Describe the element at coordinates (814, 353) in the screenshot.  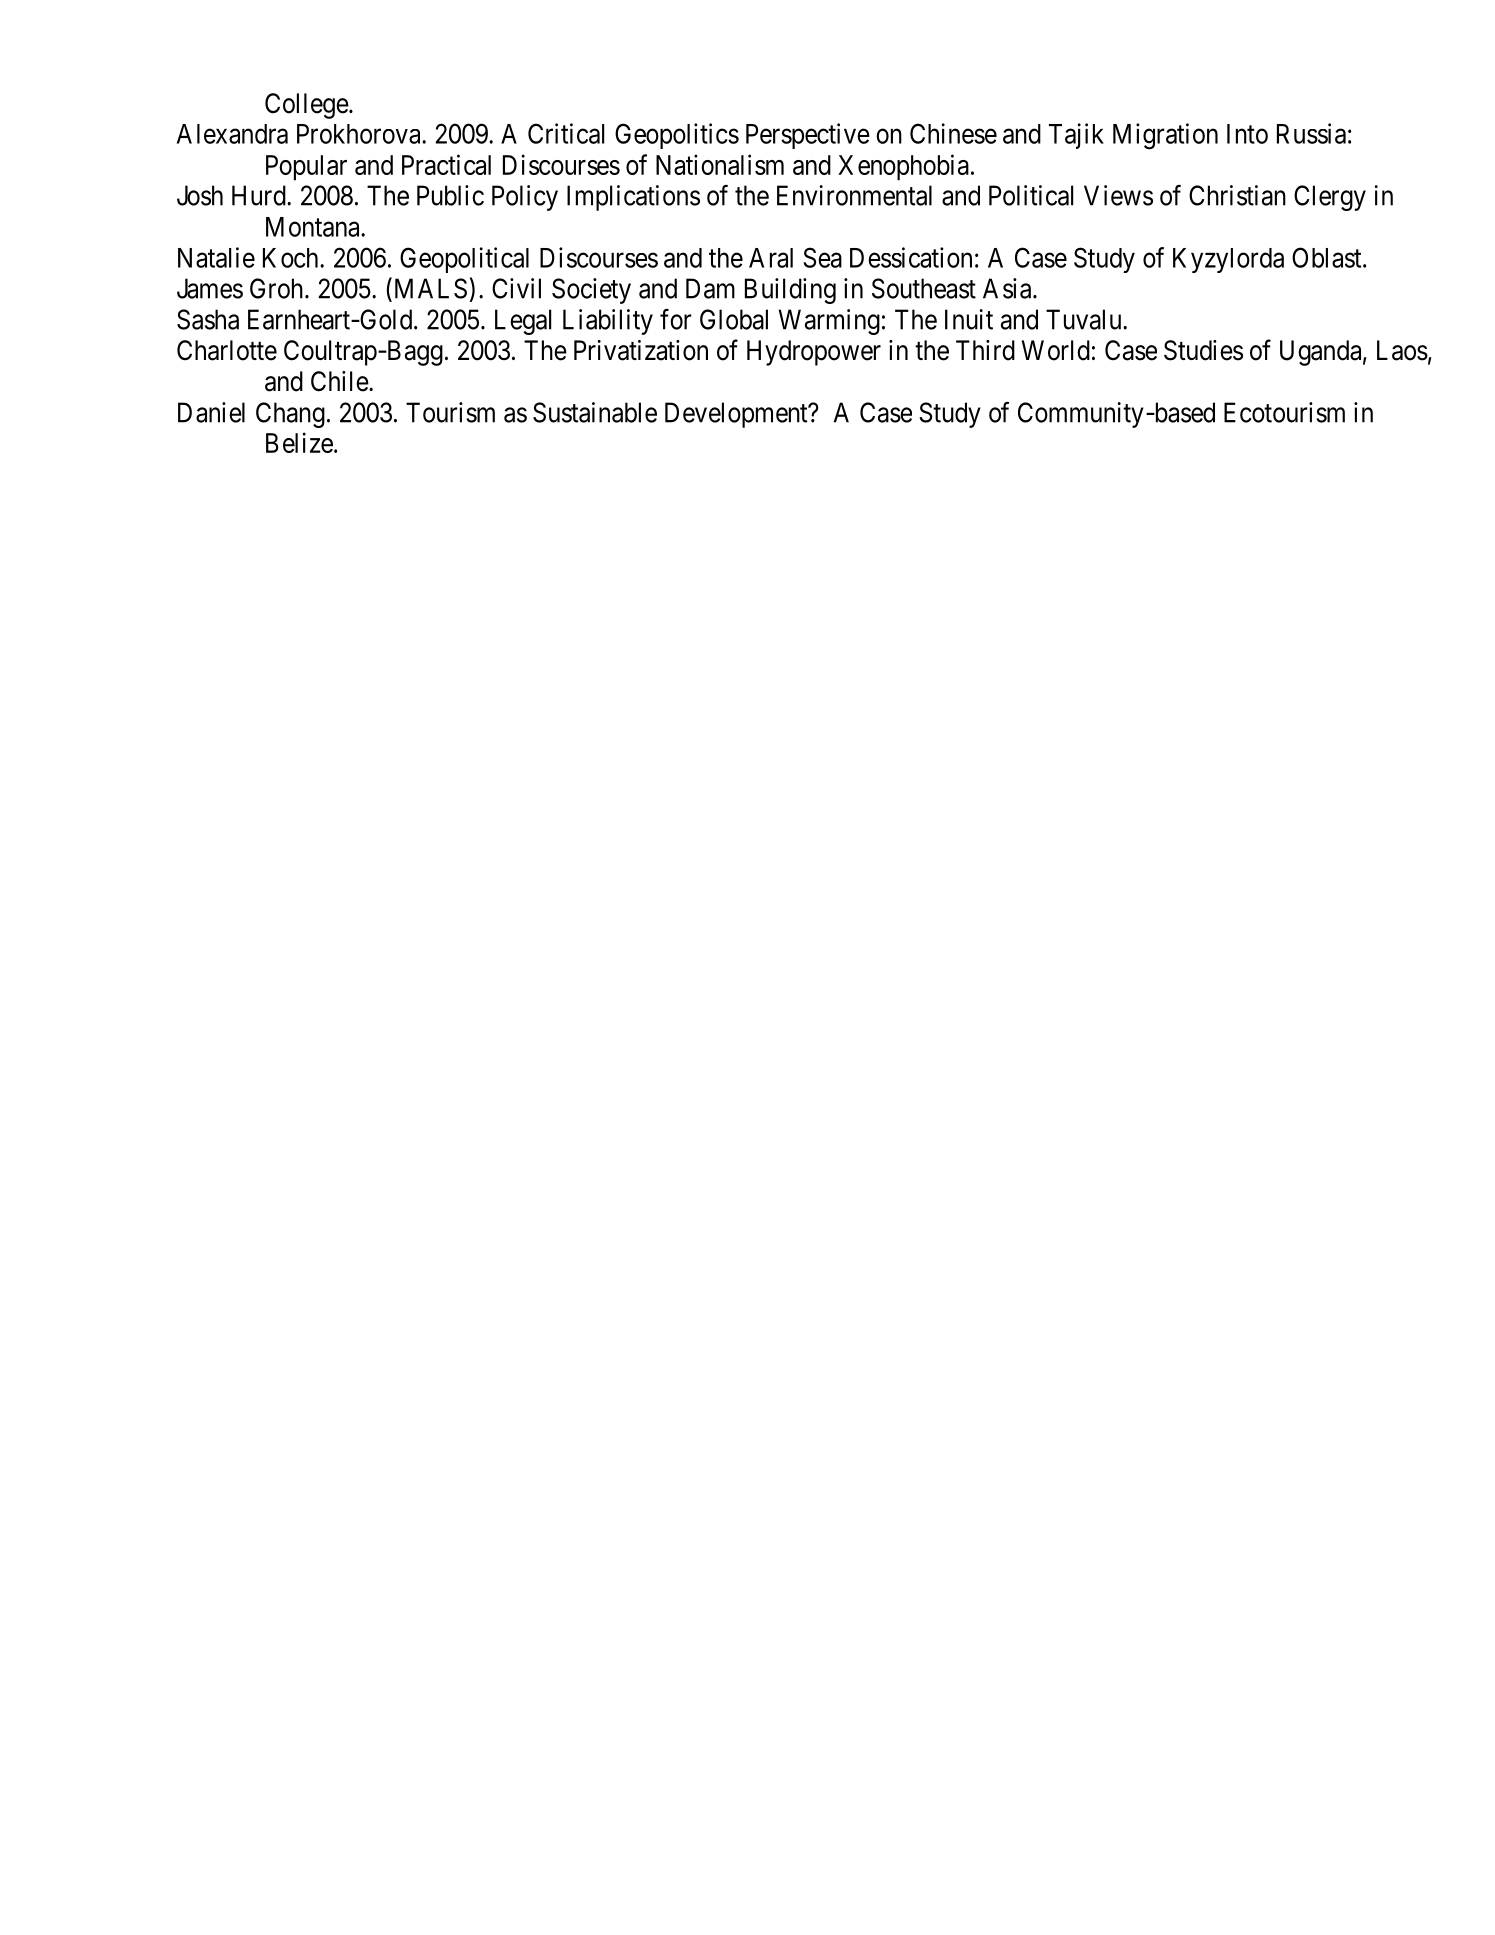
I see `Hydropower` at that location.
